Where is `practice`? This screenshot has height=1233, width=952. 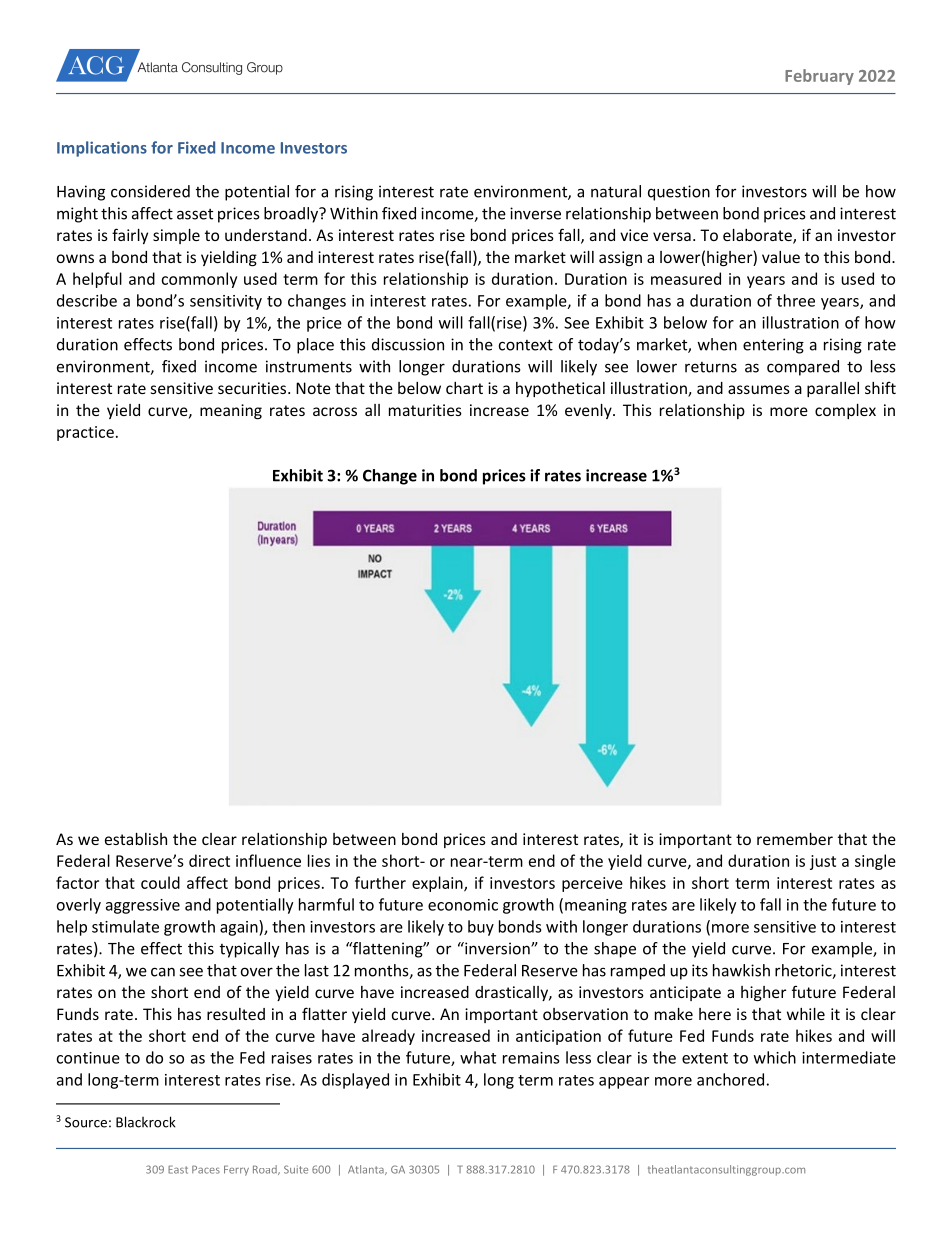
practice is located at coordinates (85, 433).
